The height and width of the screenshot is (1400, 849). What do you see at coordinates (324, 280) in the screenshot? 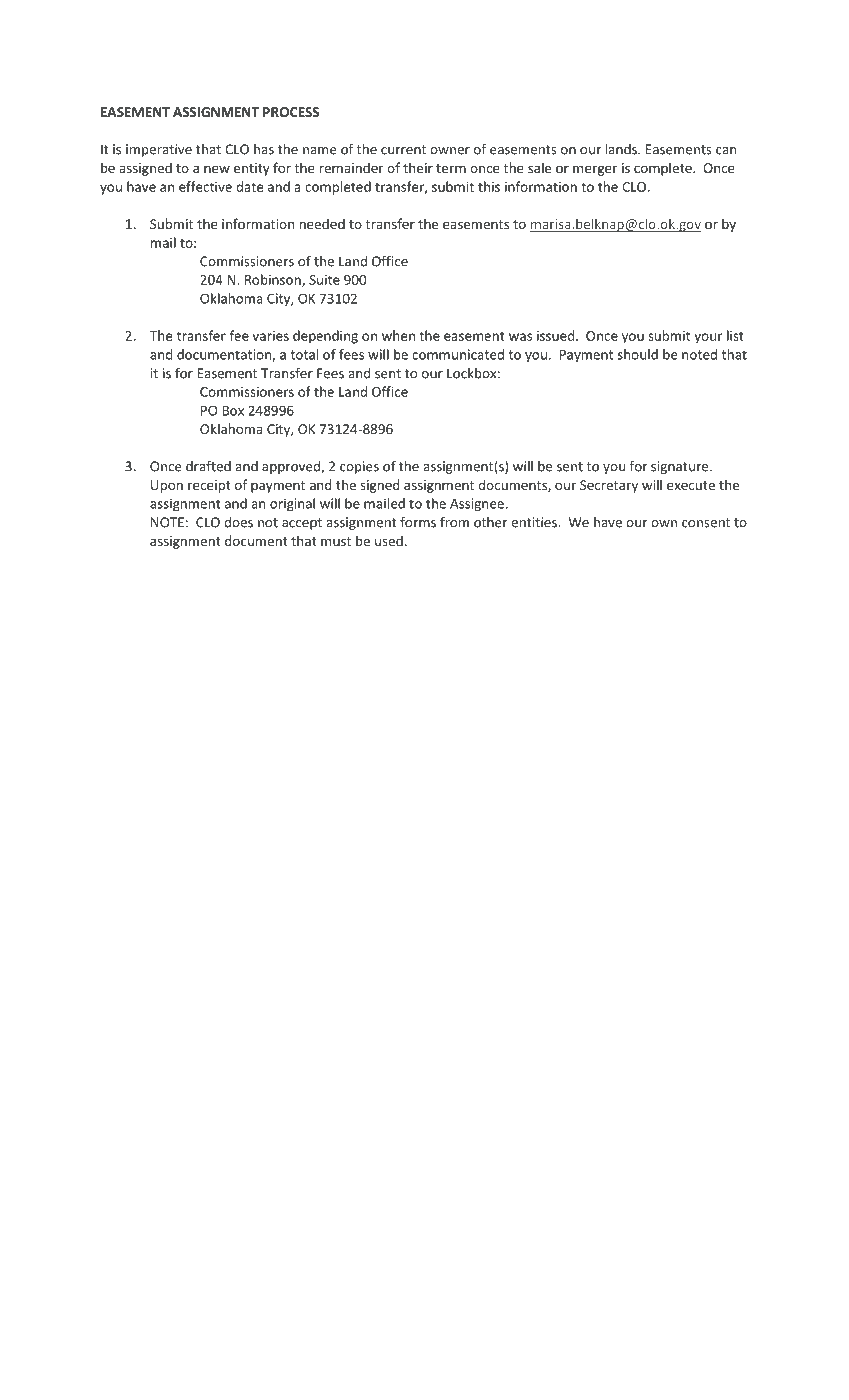
I see `Suite` at bounding box center [324, 280].
